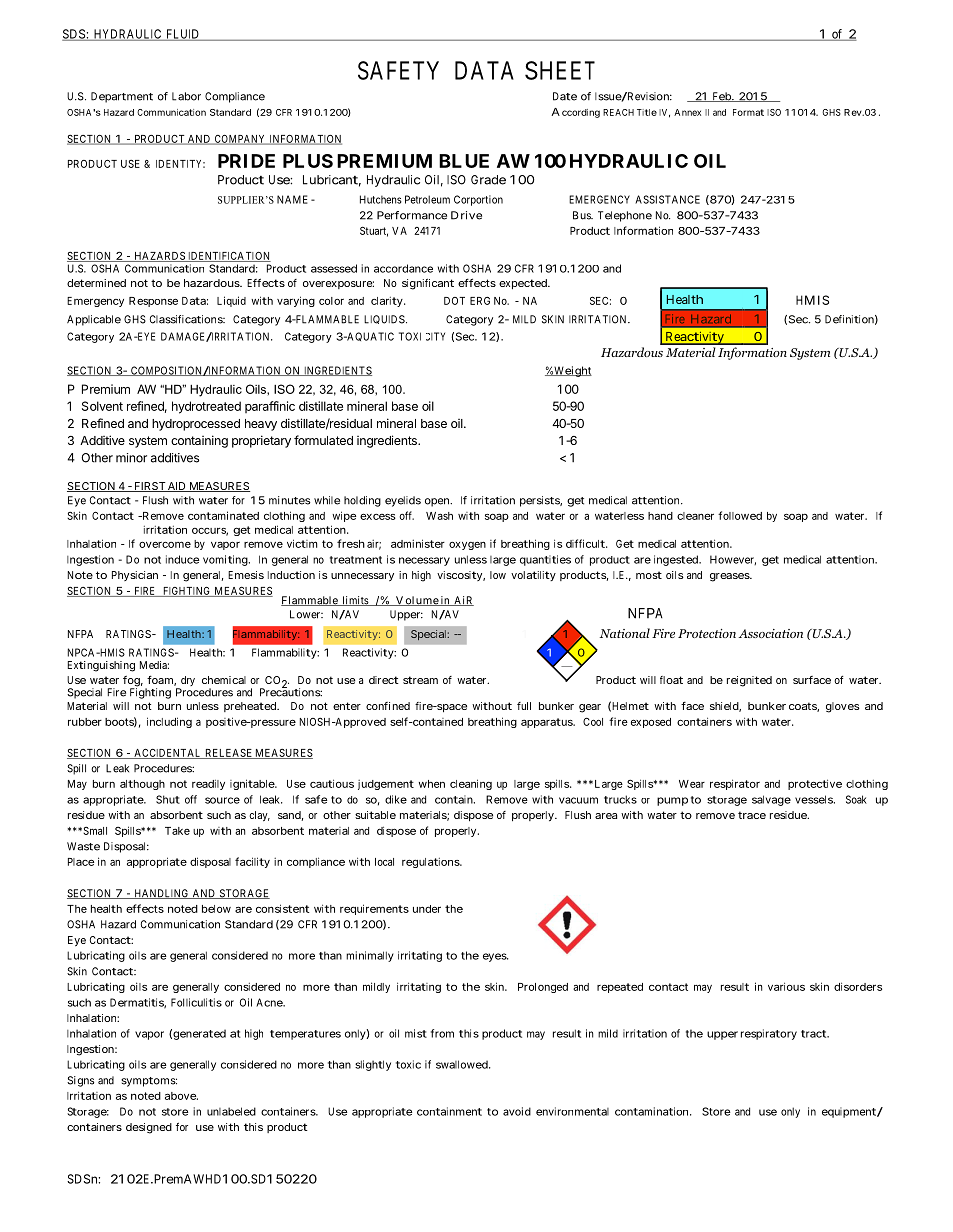 Image resolution: width=953 pixels, height=1232 pixels. What do you see at coordinates (517, 1111) in the screenshot?
I see `avoid` at bounding box center [517, 1111].
